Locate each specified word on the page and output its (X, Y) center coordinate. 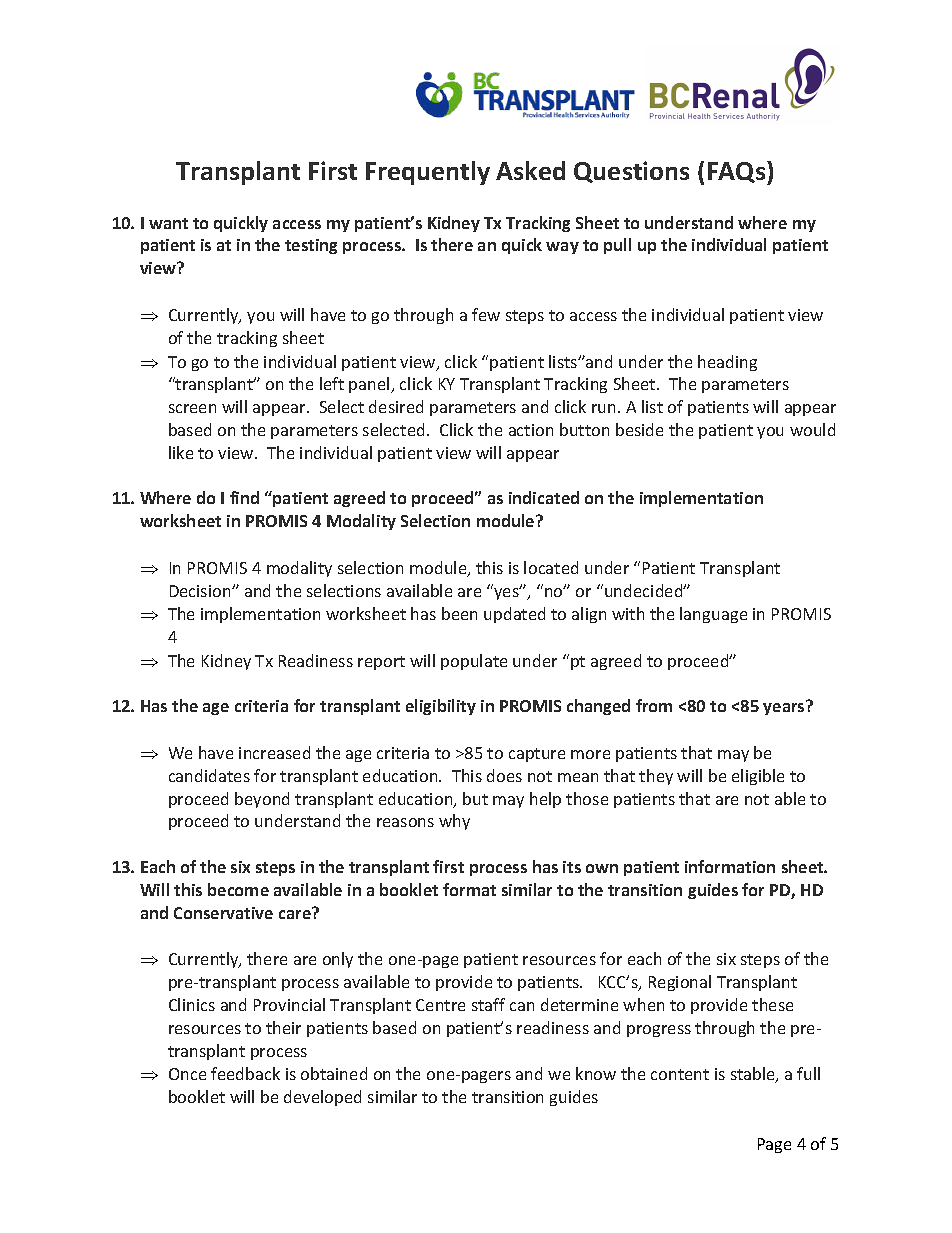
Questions (631, 172)
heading (727, 363)
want (168, 223)
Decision (201, 591)
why (454, 822)
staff (488, 1004)
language (713, 615)
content (680, 1074)
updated (514, 615)
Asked (530, 170)
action (531, 430)
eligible (758, 777)
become (238, 889)
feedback (245, 1073)
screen (192, 408)
